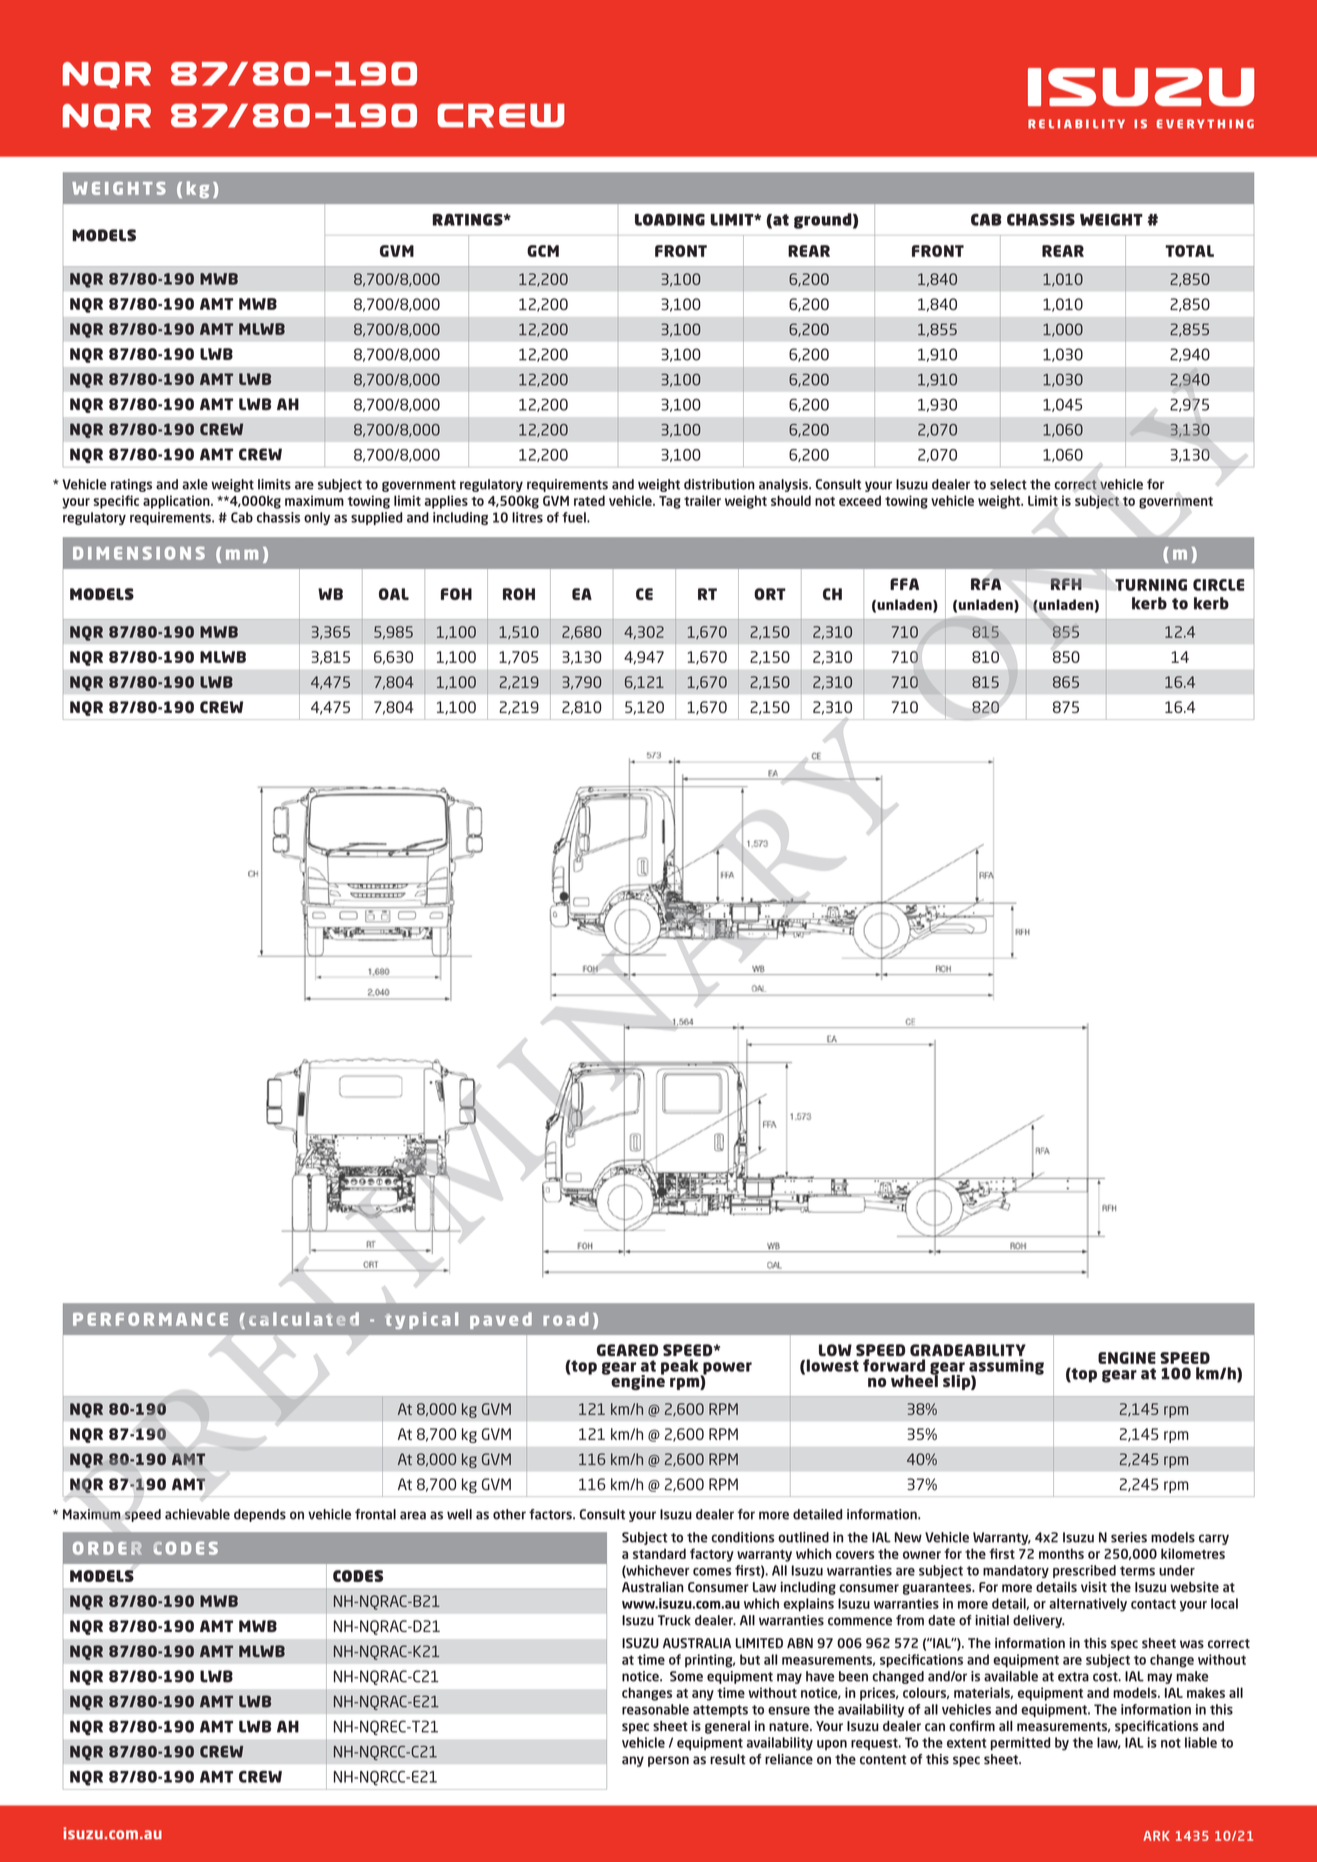 The width and height of the screenshot is (1317, 1862). Describe the element at coordinates (139, 553) in the screenshot. I see `DIMENSIONS` at that location.
